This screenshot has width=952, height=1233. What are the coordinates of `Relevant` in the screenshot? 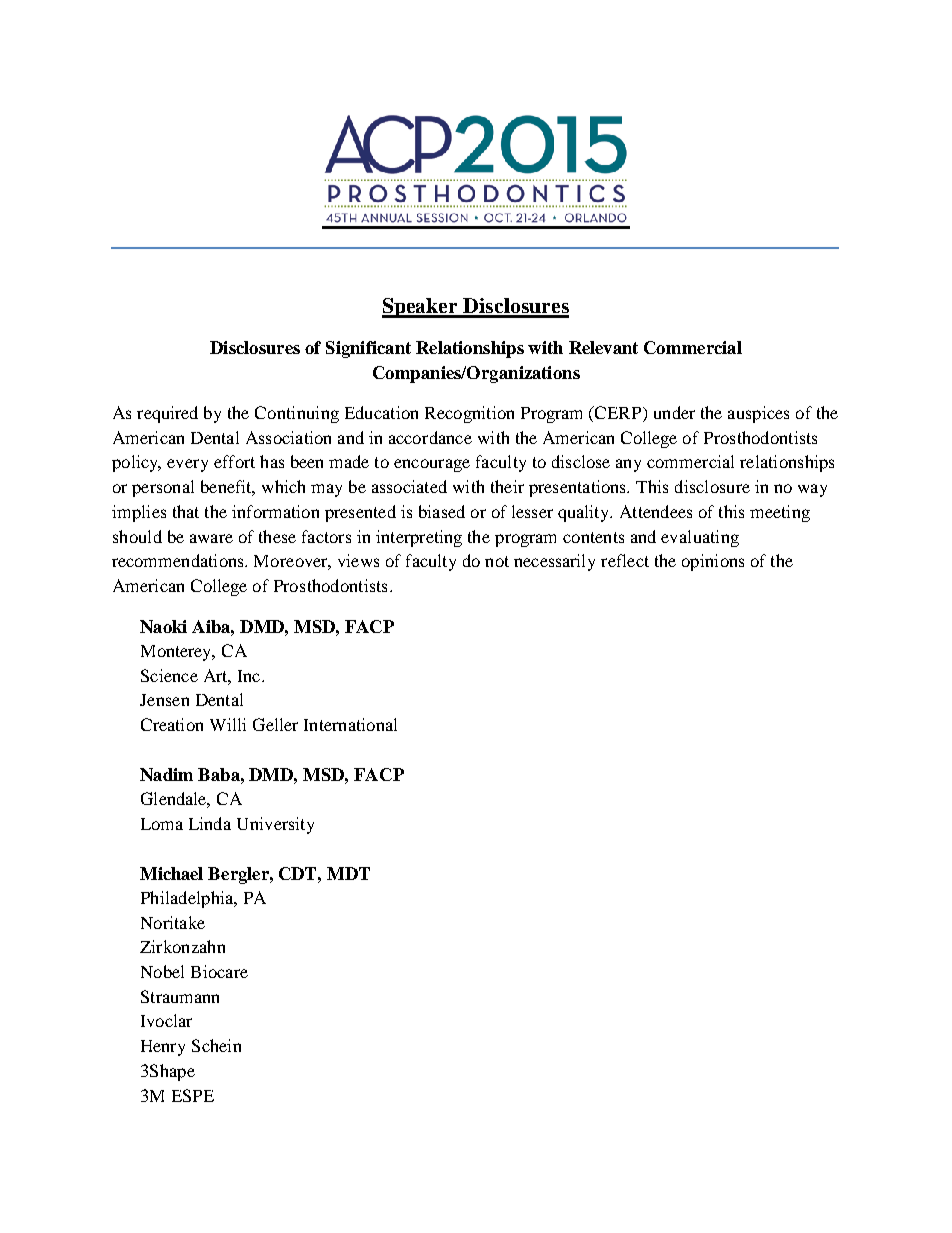 It's located at (603, 347).
